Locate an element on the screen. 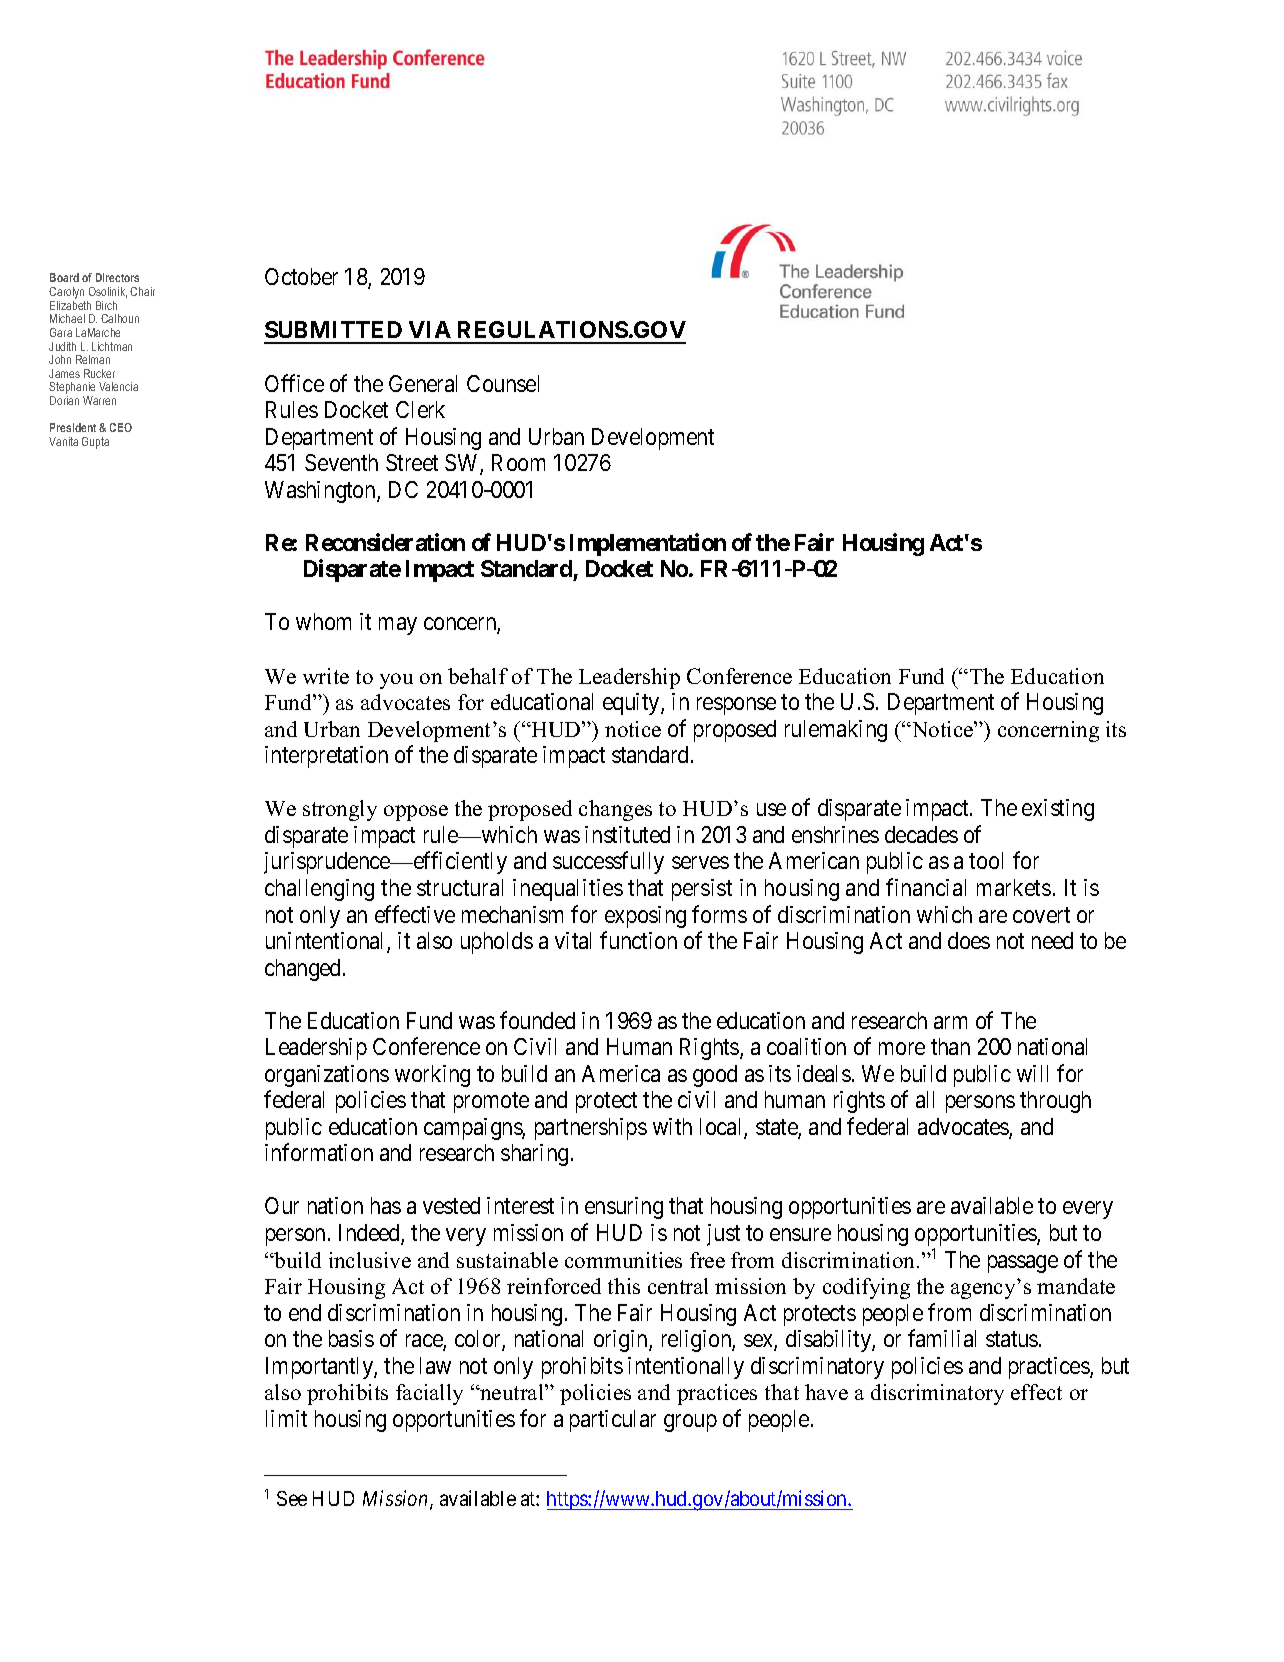 The image size is (1284, 1662). See is located at coordinates (292, 1498).
